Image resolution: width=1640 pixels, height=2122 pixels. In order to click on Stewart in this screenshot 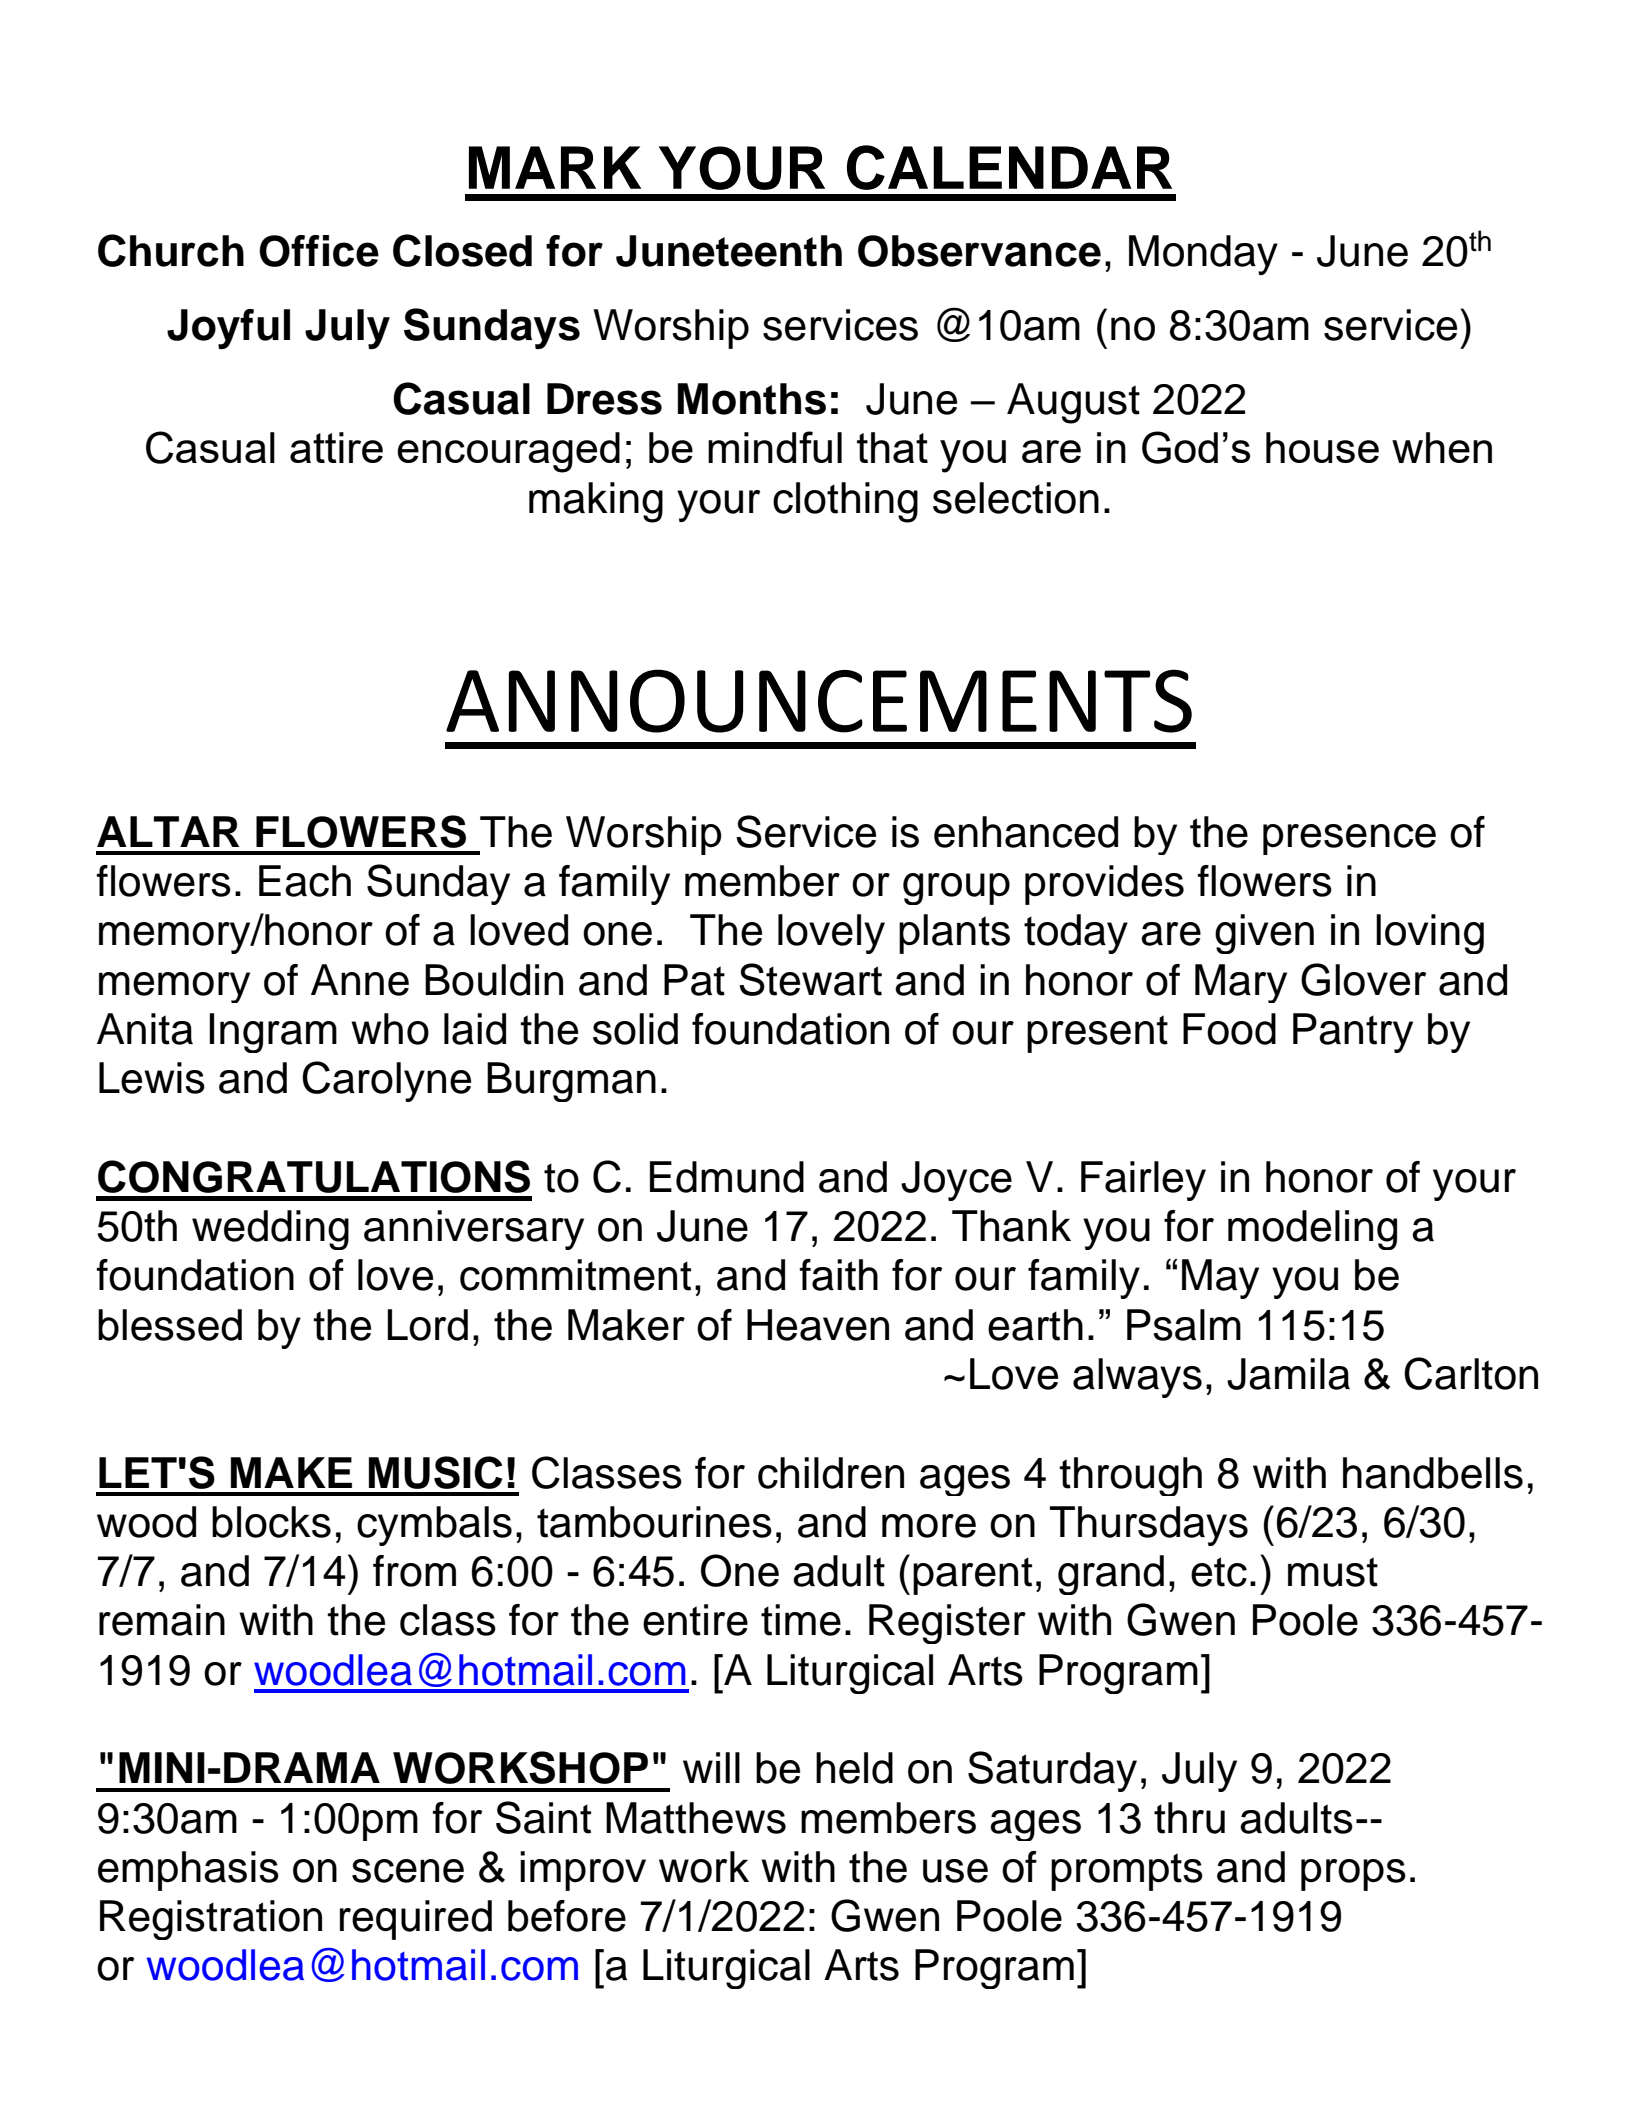, I will do `click(810, 979)`.
